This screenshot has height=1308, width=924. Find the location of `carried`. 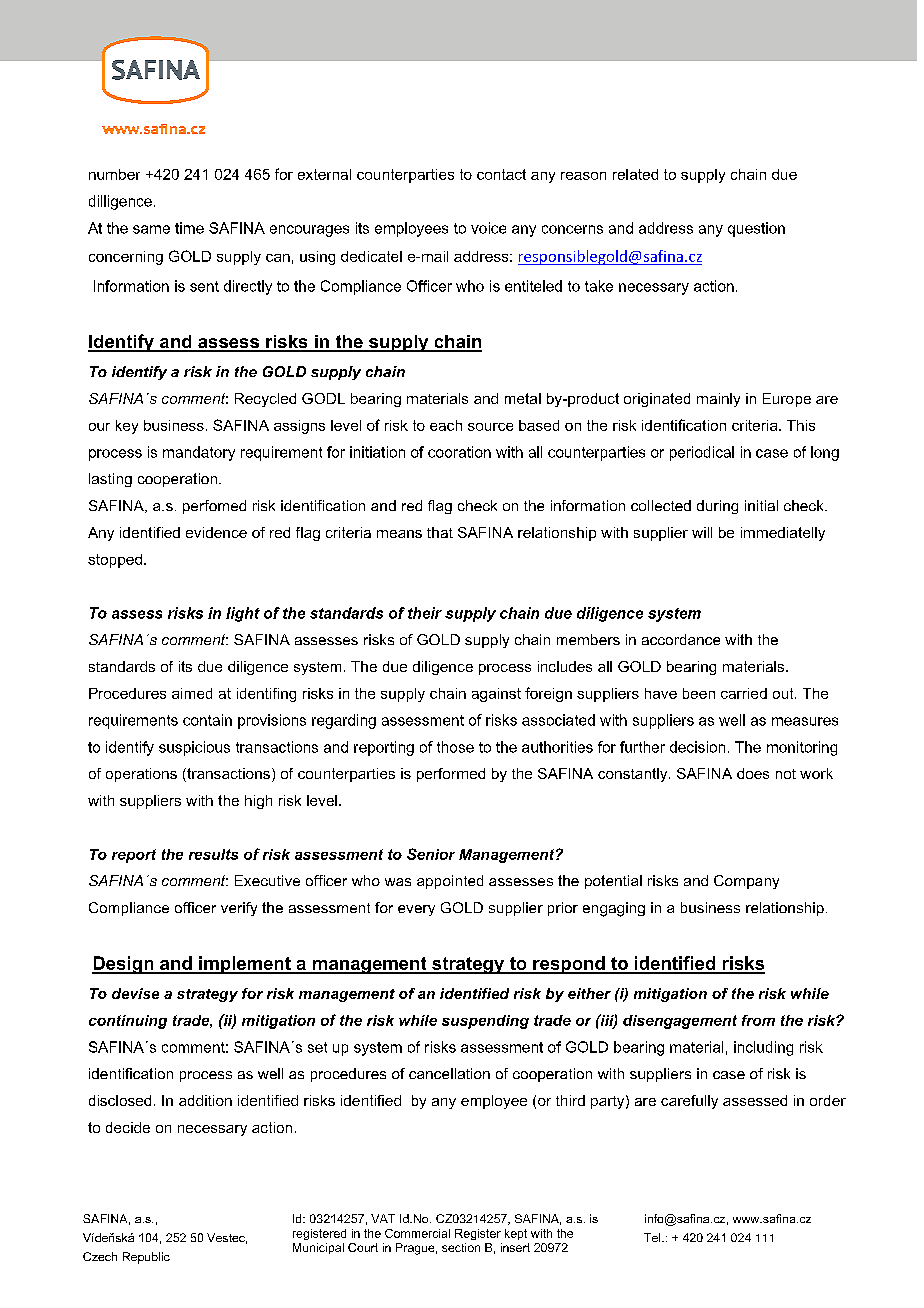

carried is located at coordinates (744, 693).
